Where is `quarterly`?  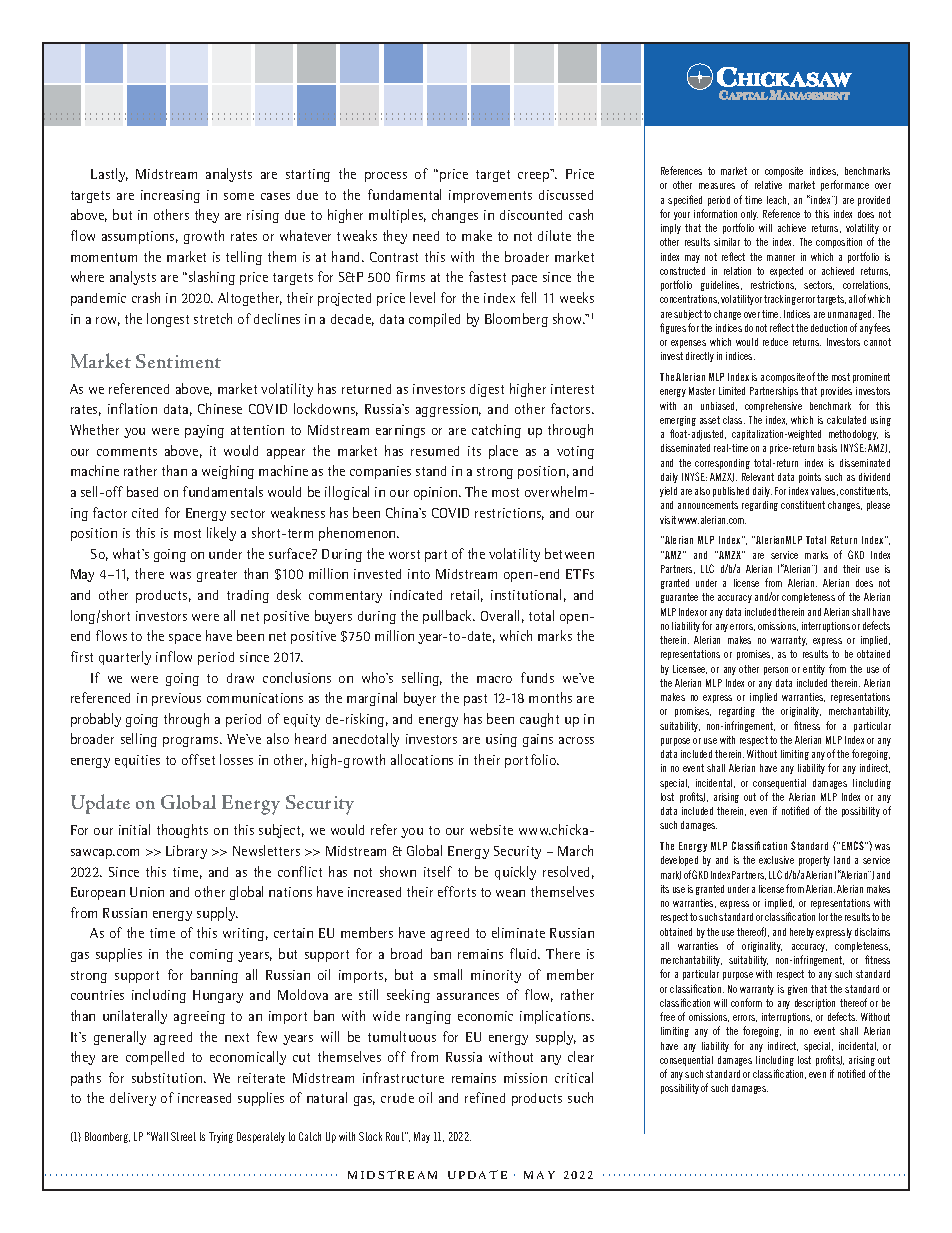
quarterly is located at coordinates (125, 658).
